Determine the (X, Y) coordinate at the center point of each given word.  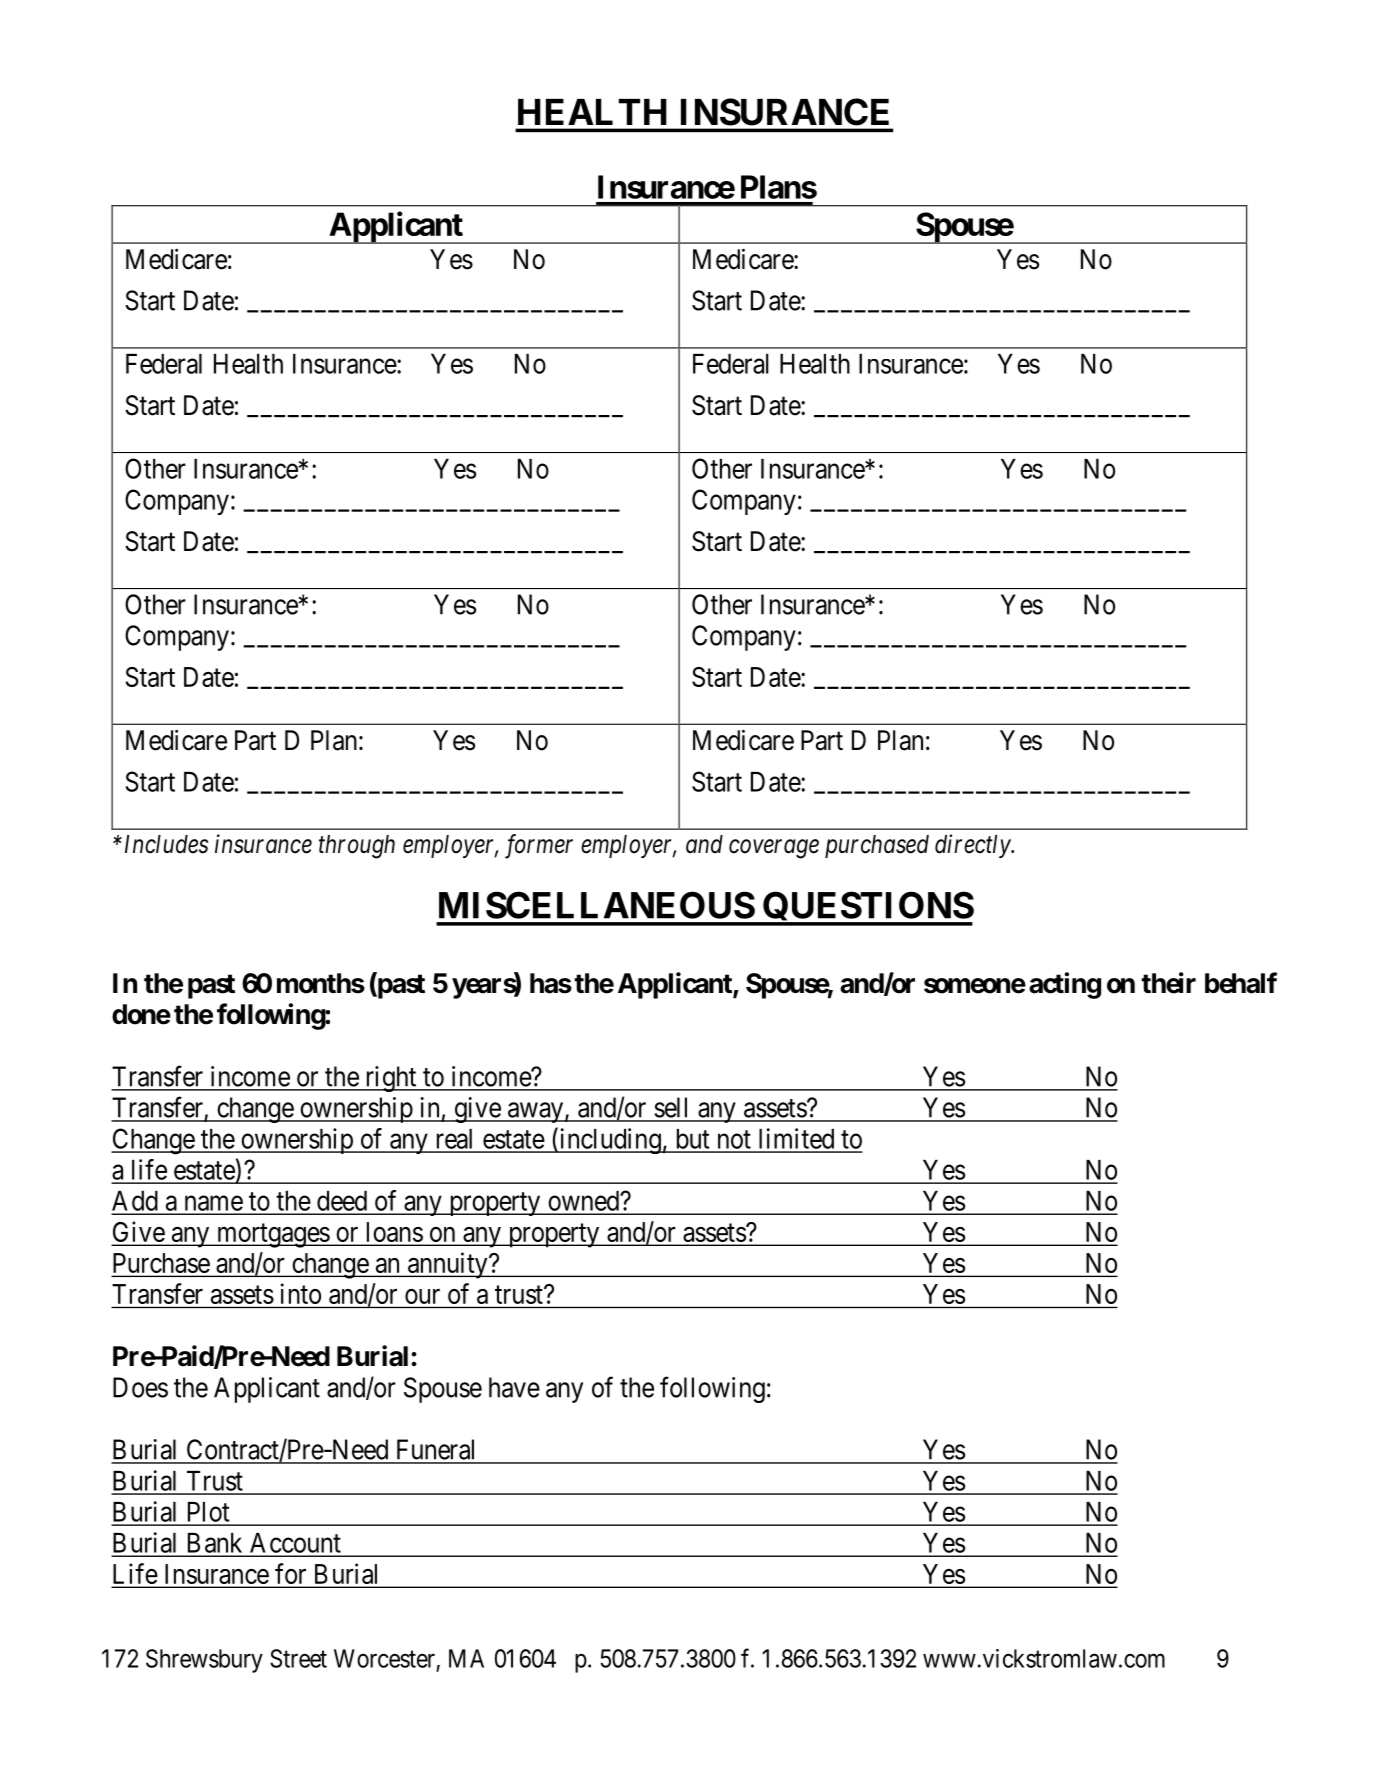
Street (298, 1658)
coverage (774, 849)
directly (973, 846)
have (514, 1387)
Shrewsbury (204, 1661)
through (357, 847)
